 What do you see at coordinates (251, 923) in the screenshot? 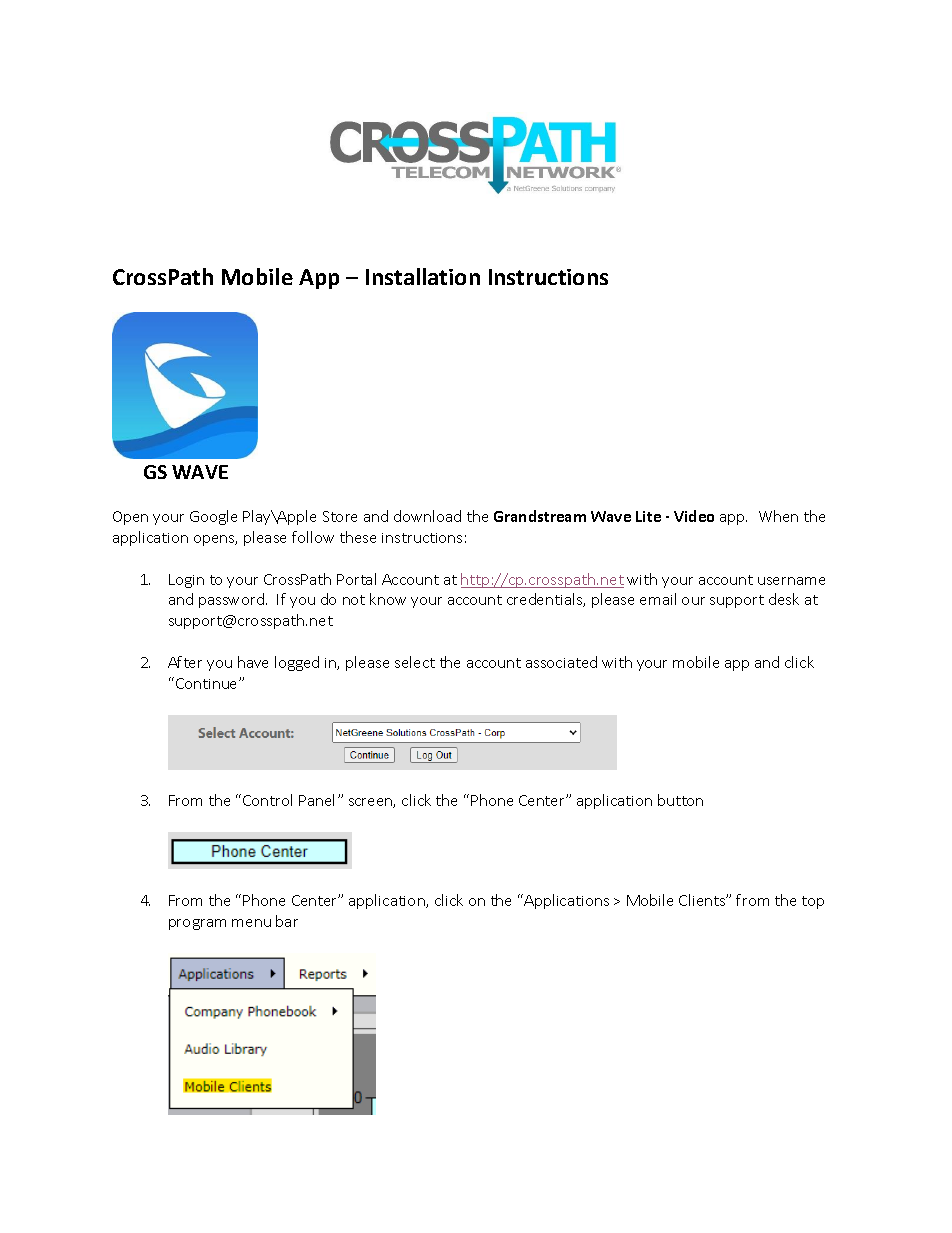
I see `menu` at bounding box center [251, 923].
